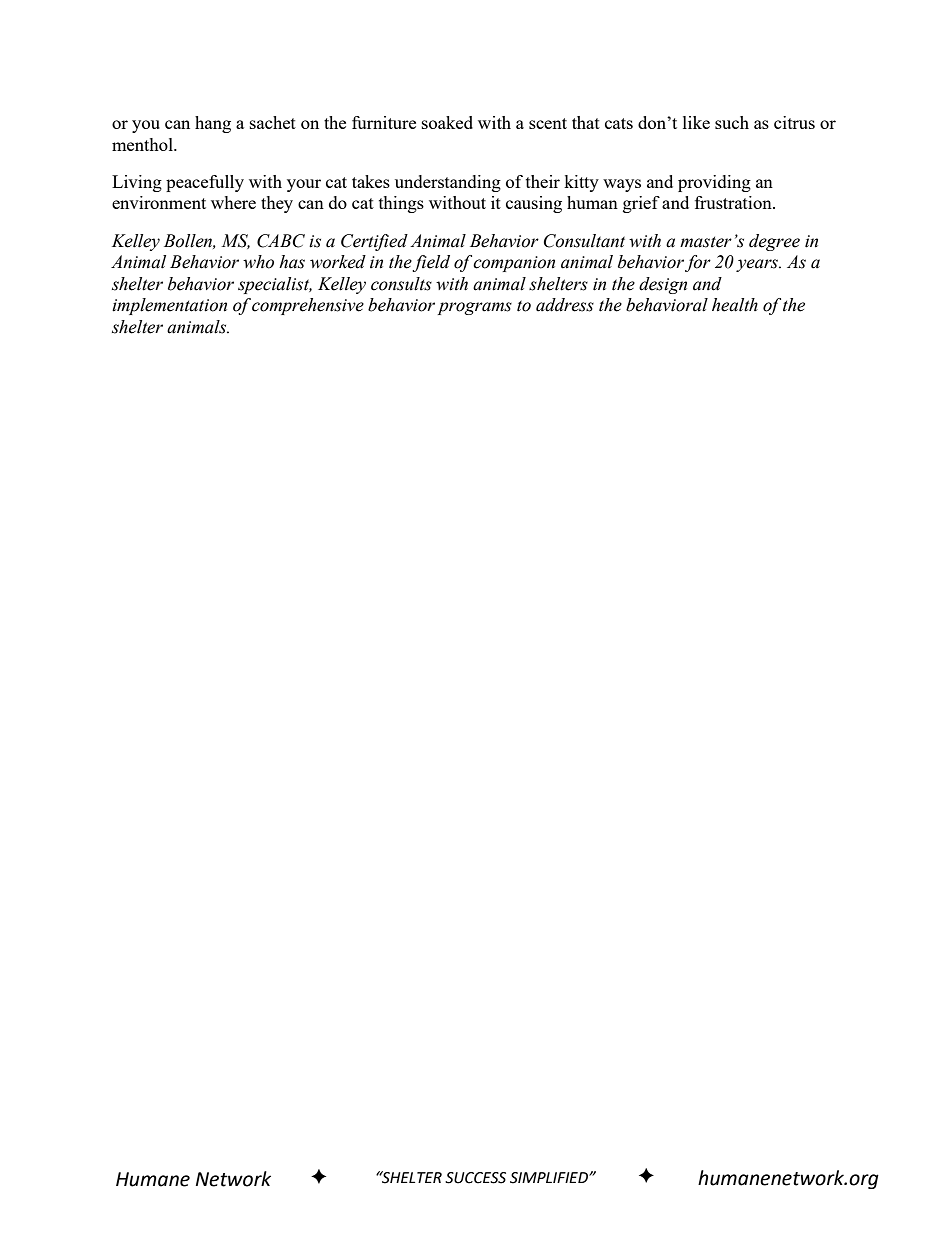  I want to click on consults, so click(401, 284).
